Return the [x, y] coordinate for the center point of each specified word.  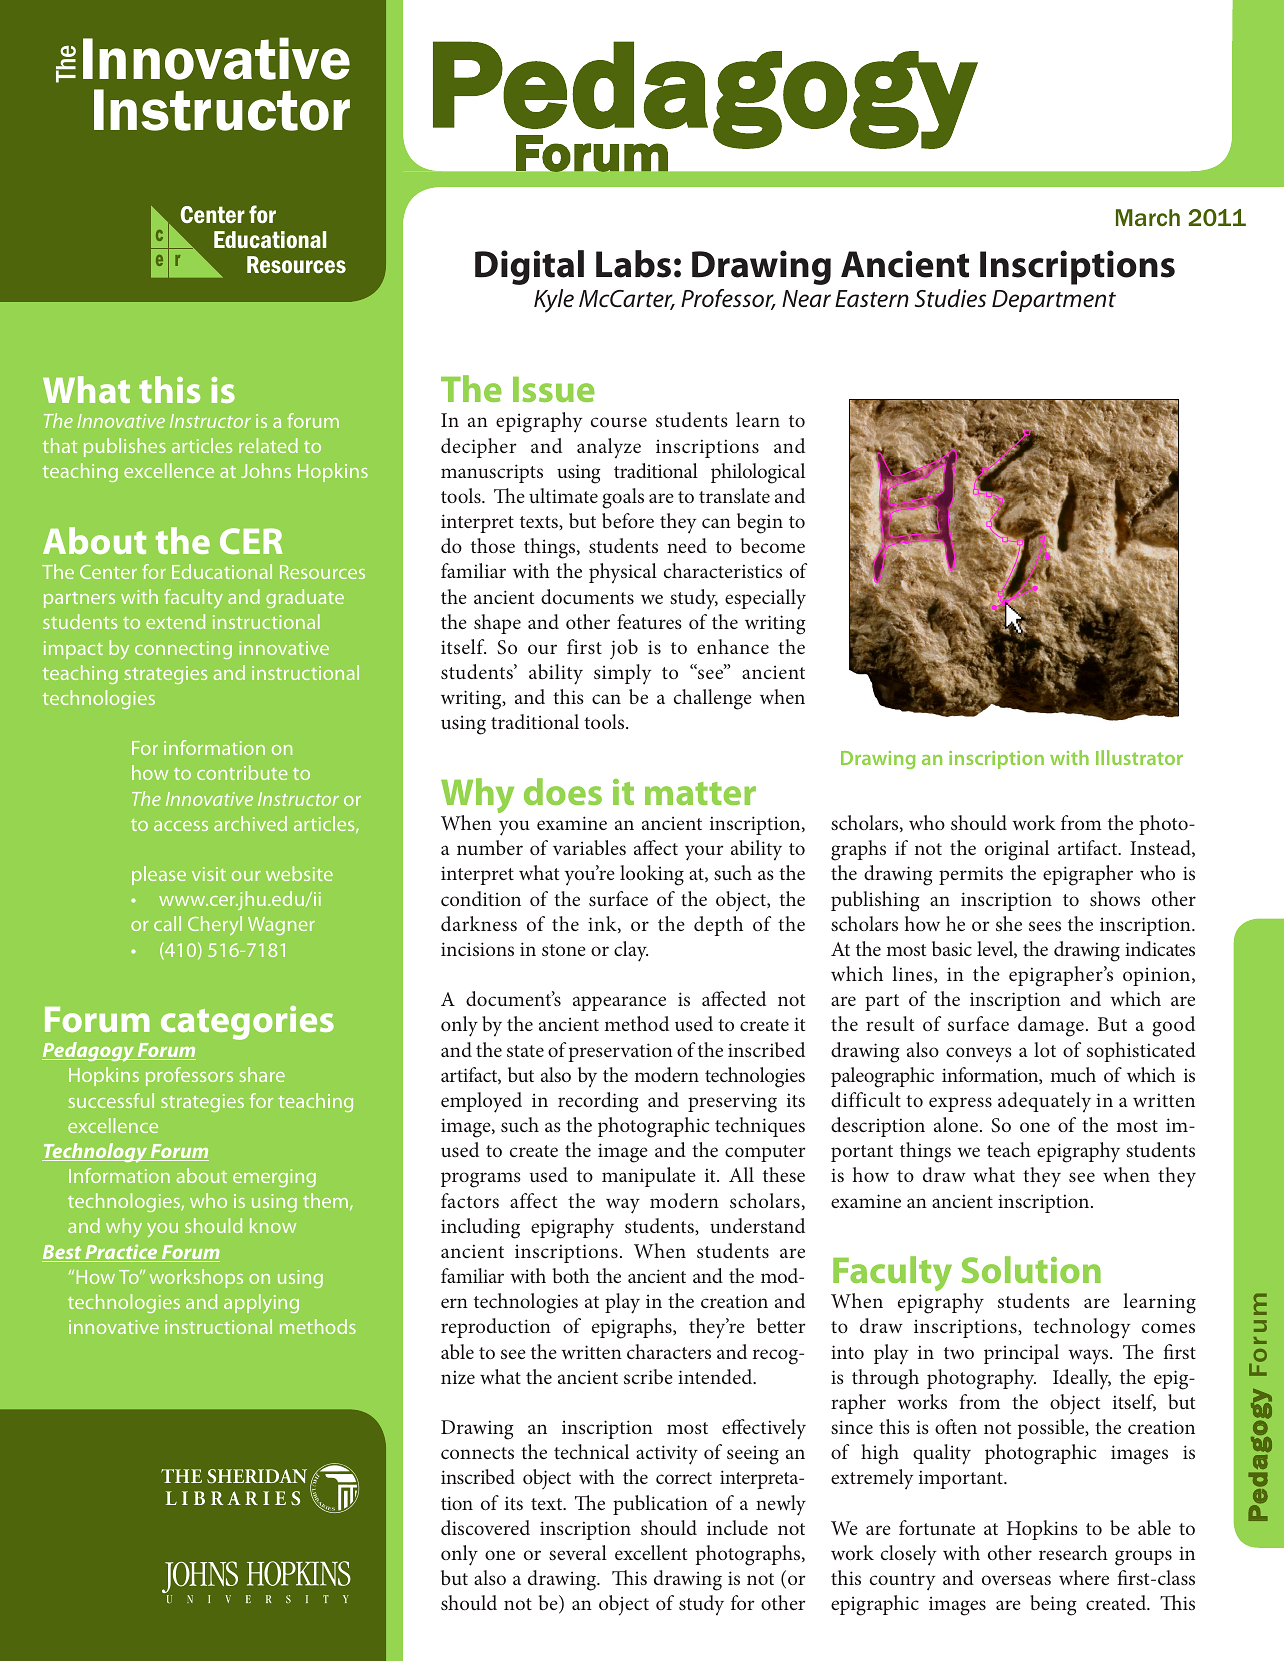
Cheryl [215, 925]
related [268, 445]
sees [1045, 926]
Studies [950, 298]
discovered [485, 1527]
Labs [633, 264]
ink [603, 924]
